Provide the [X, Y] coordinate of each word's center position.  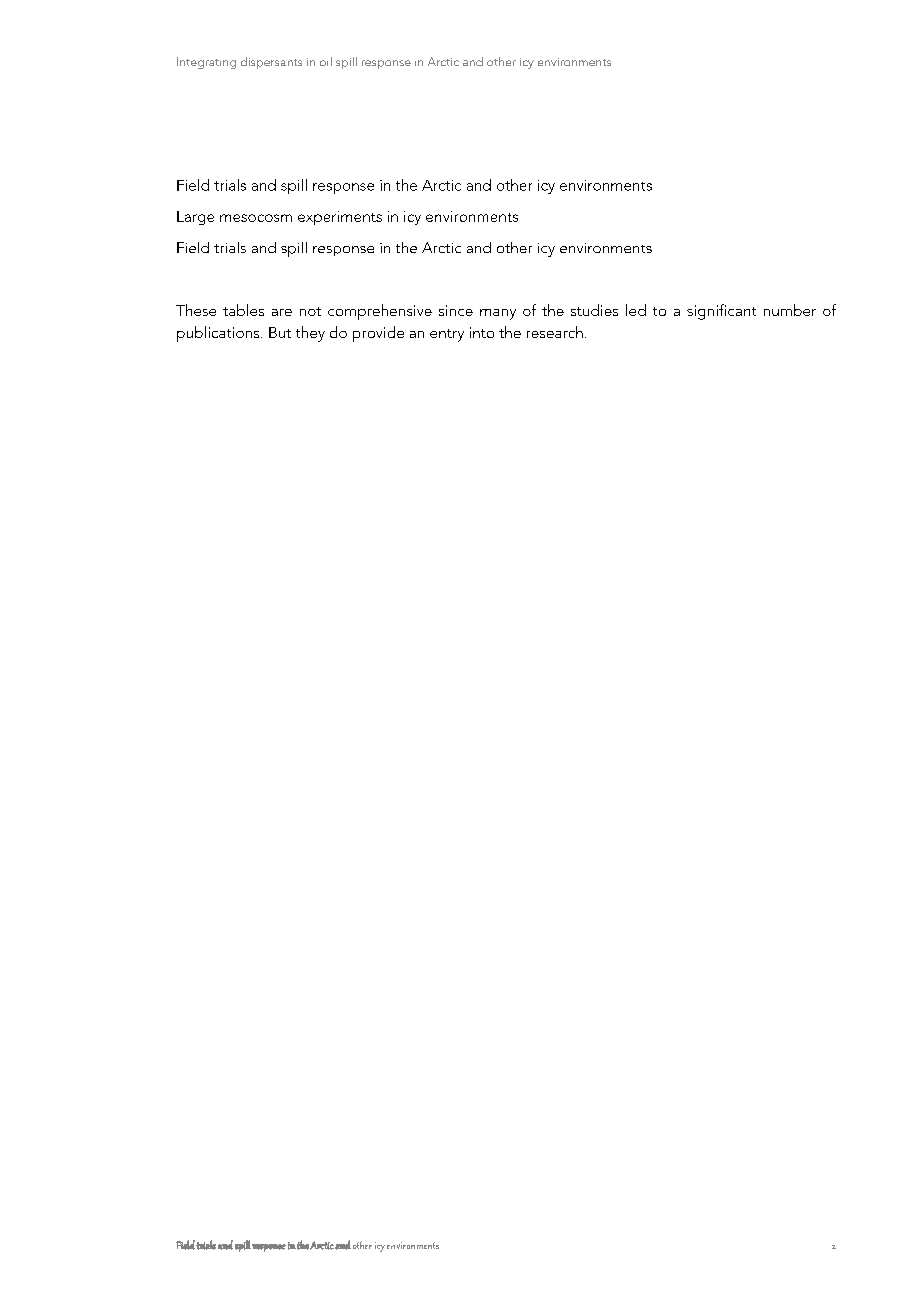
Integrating [206, 63]
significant [721, 312]
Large [195, 218]
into [482, 332]
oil [326, 61]
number [790, 310]
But [280, 332]
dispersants [271, 63]
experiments [340, 218]
